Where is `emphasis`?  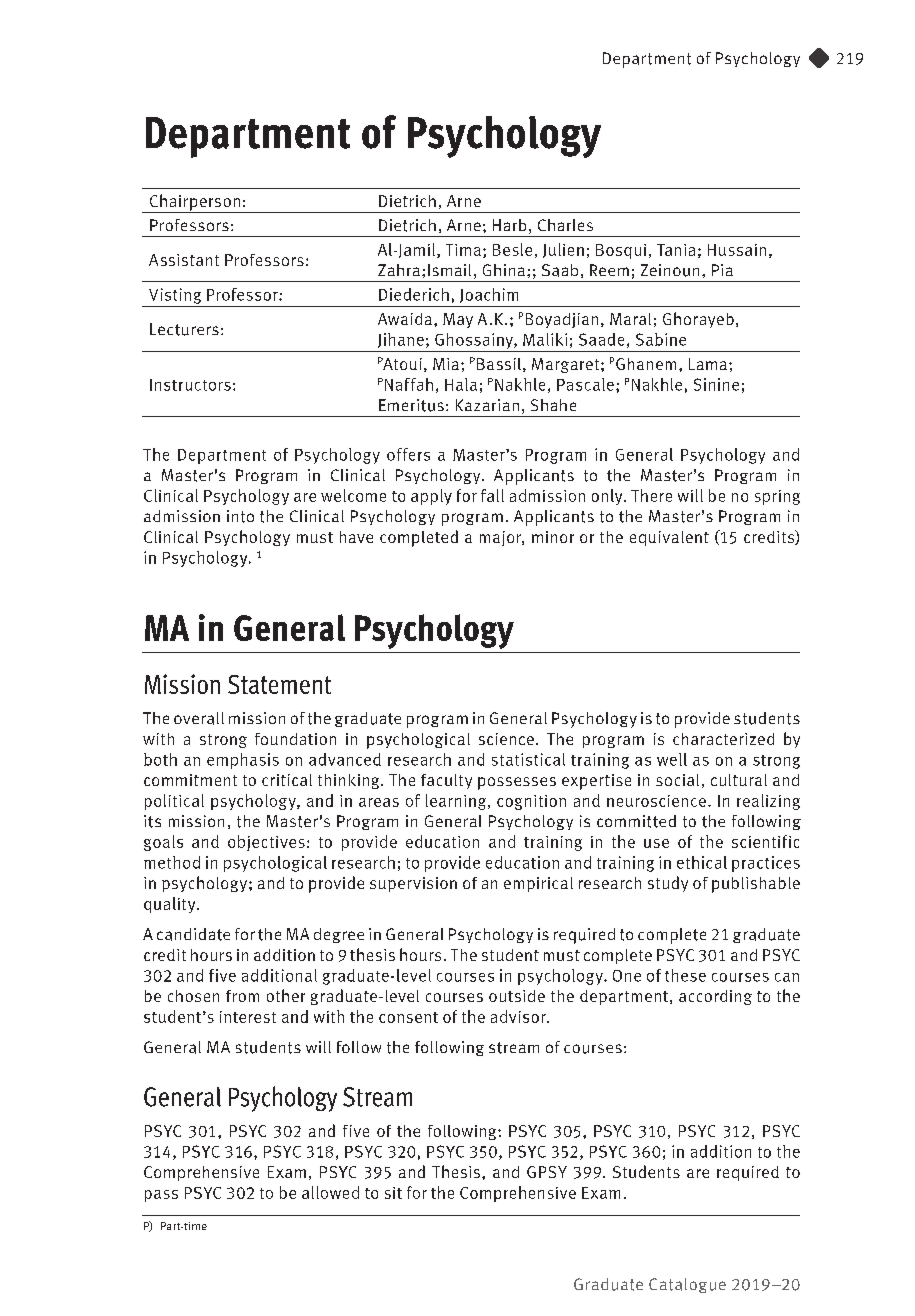 emphasis is located at coordinates (243, 761).
